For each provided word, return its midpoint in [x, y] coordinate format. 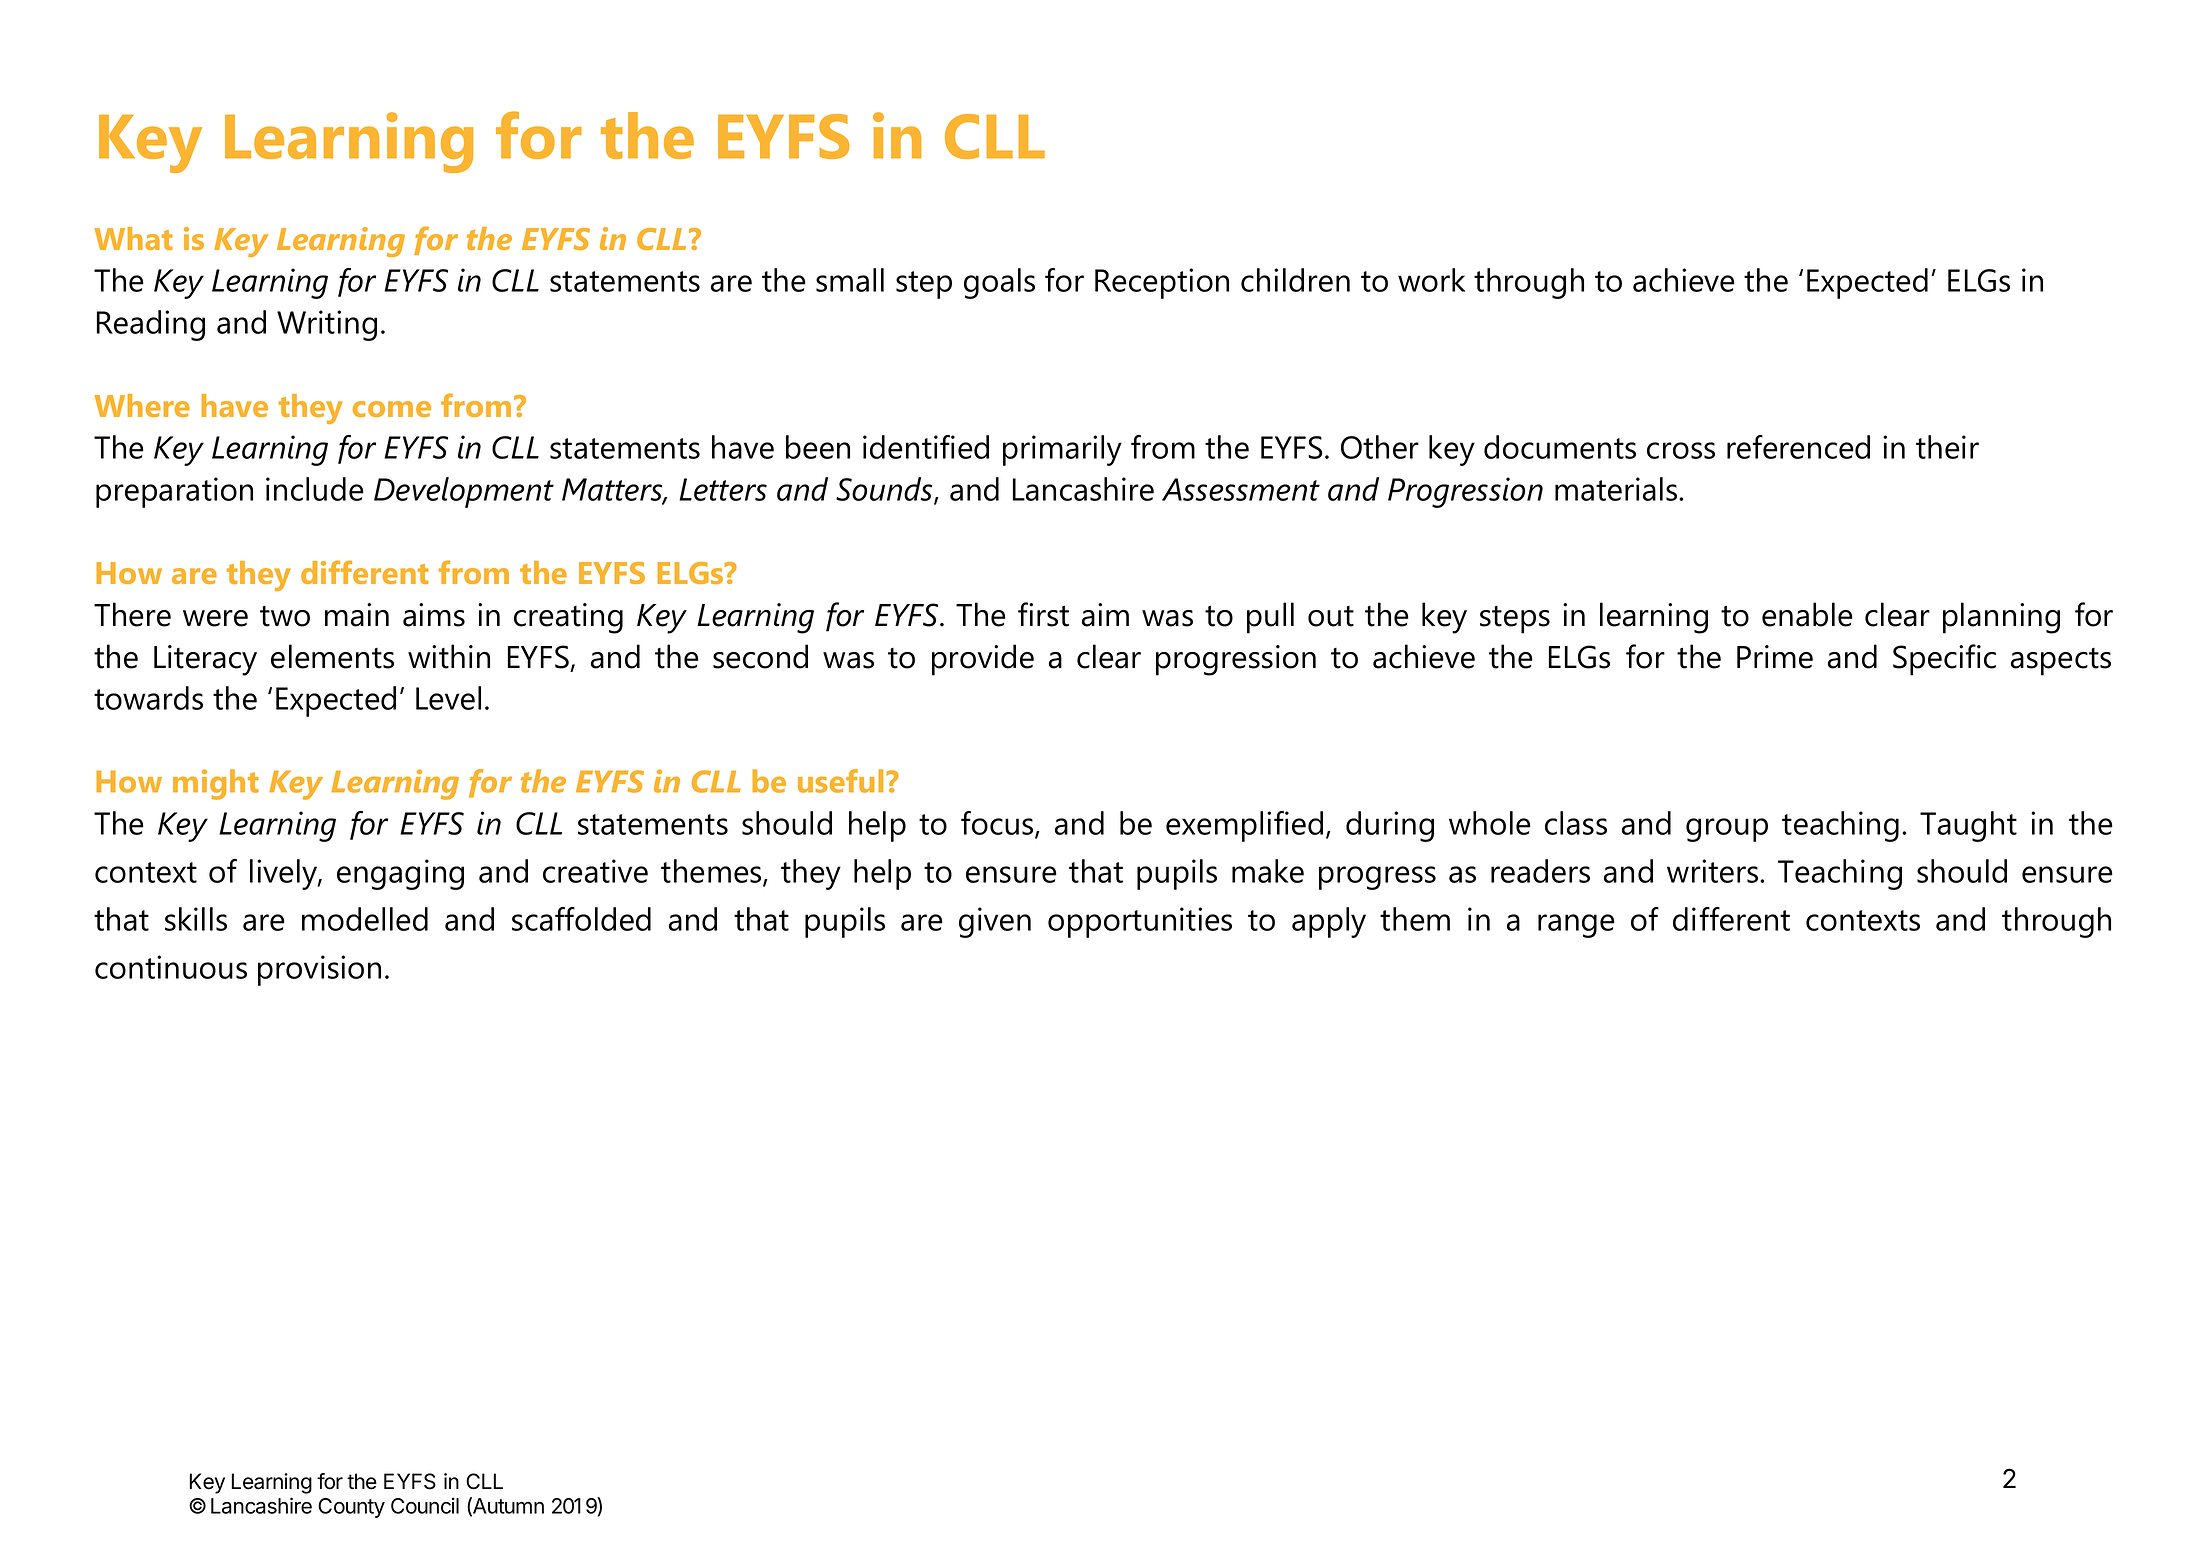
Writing [327, 325]
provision [319, 970]
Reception [1162, 283]
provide [983, 660]
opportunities [1140, 922]
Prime [1775, 657]
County [351, 1508]
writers [1714, 871]
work [1431, 280]
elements [332, 656]
